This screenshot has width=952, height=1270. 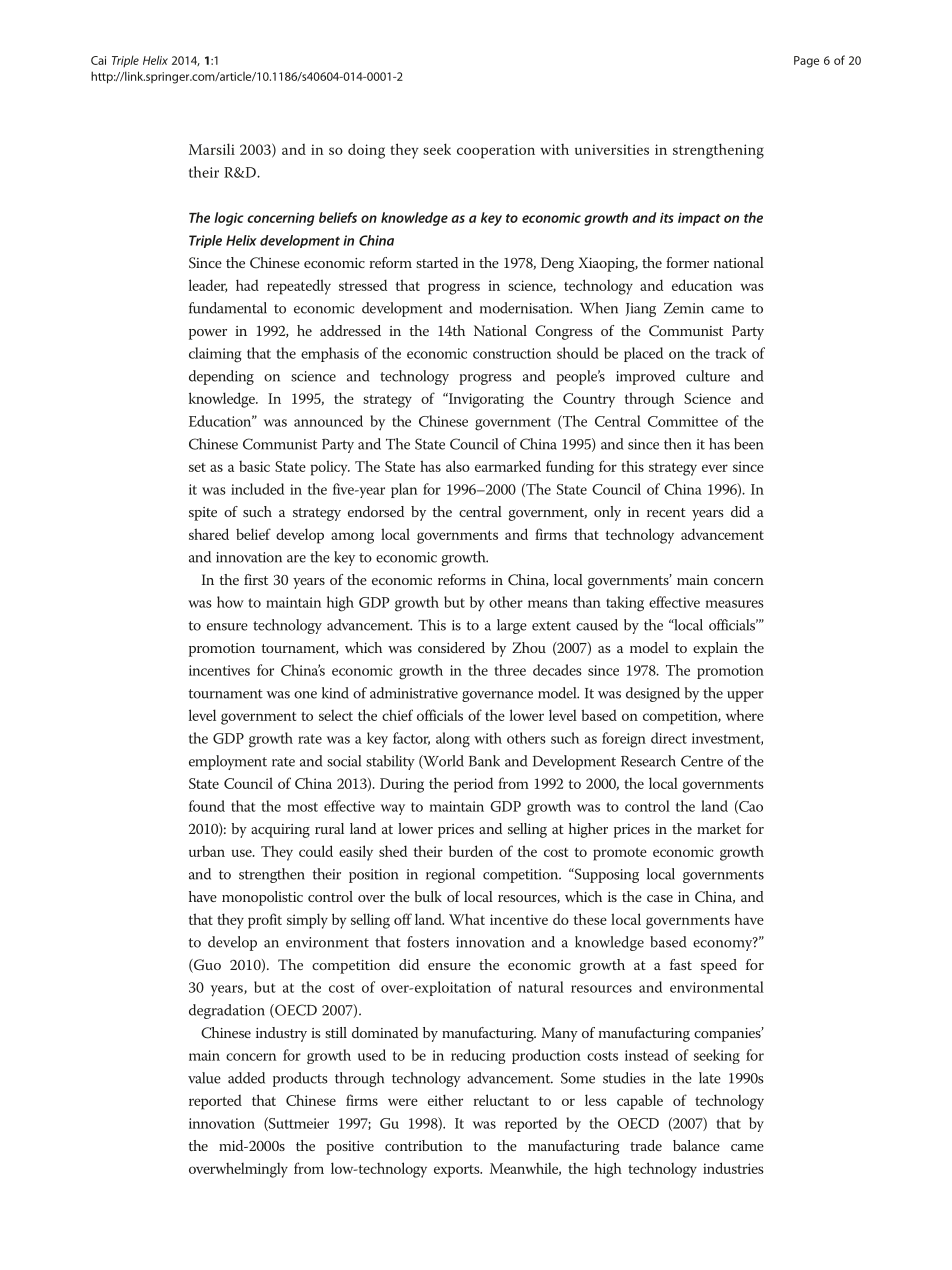 I want to click on how, so click(x=230, y=602).
